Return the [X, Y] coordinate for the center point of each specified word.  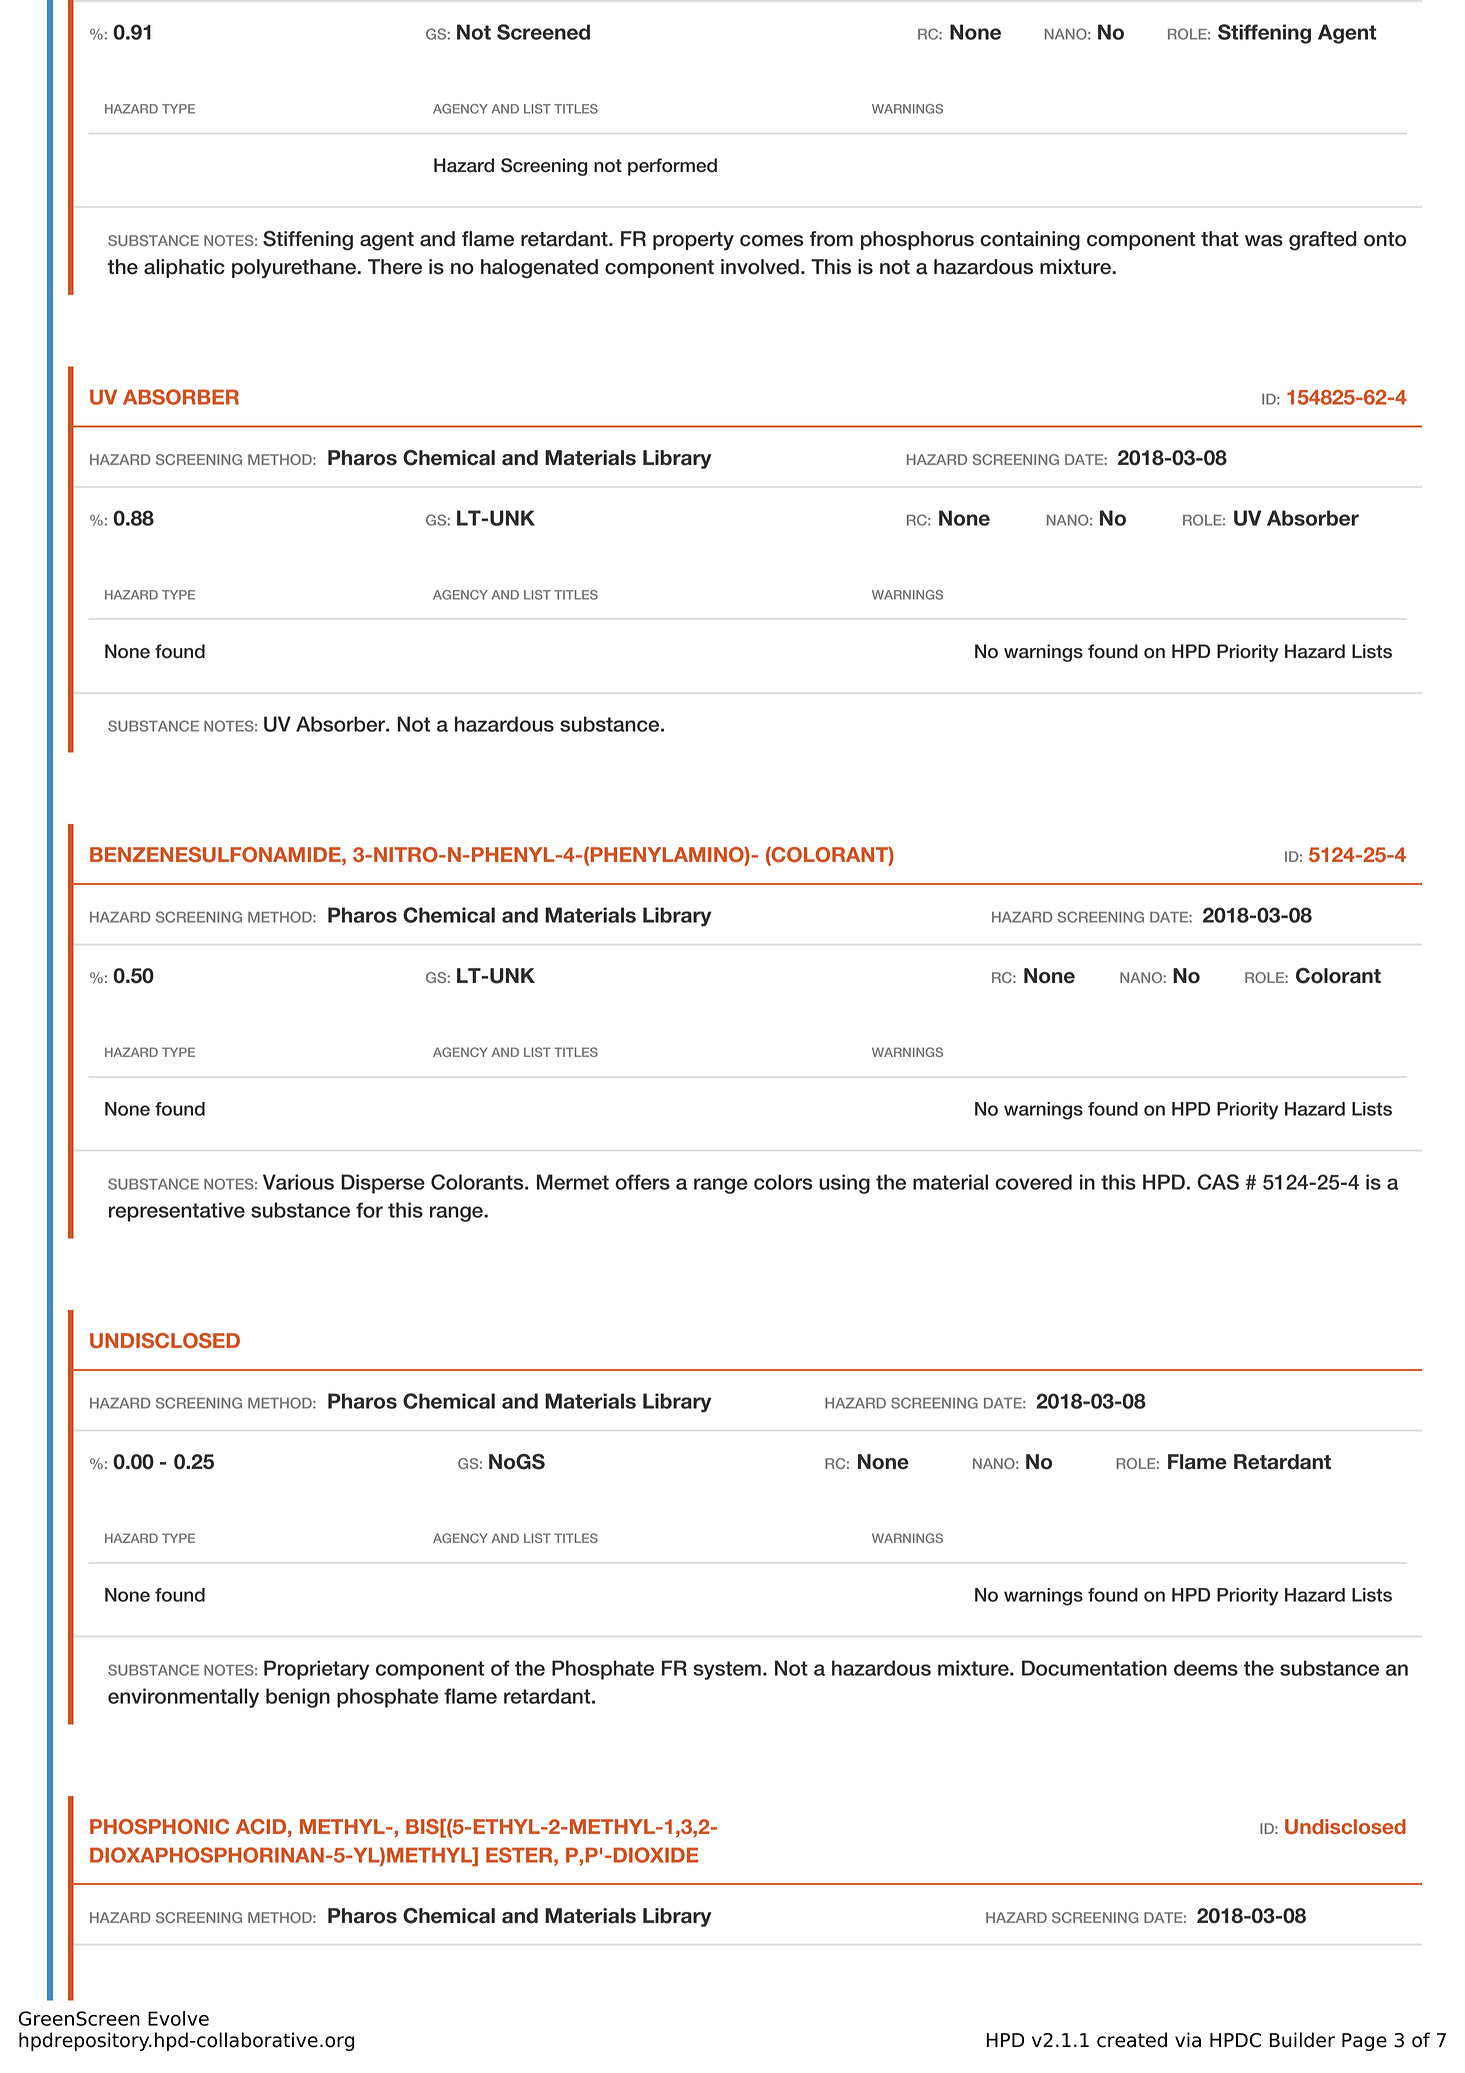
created [1132, 2040]
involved [760, 267]
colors [783, 1182]
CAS [1218, 1182]
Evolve [178, 2018]
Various [298, 1182]
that [1220, 239]
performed [672, 167]
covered [1033, 1182]
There [395, 267]
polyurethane [295, 269]
